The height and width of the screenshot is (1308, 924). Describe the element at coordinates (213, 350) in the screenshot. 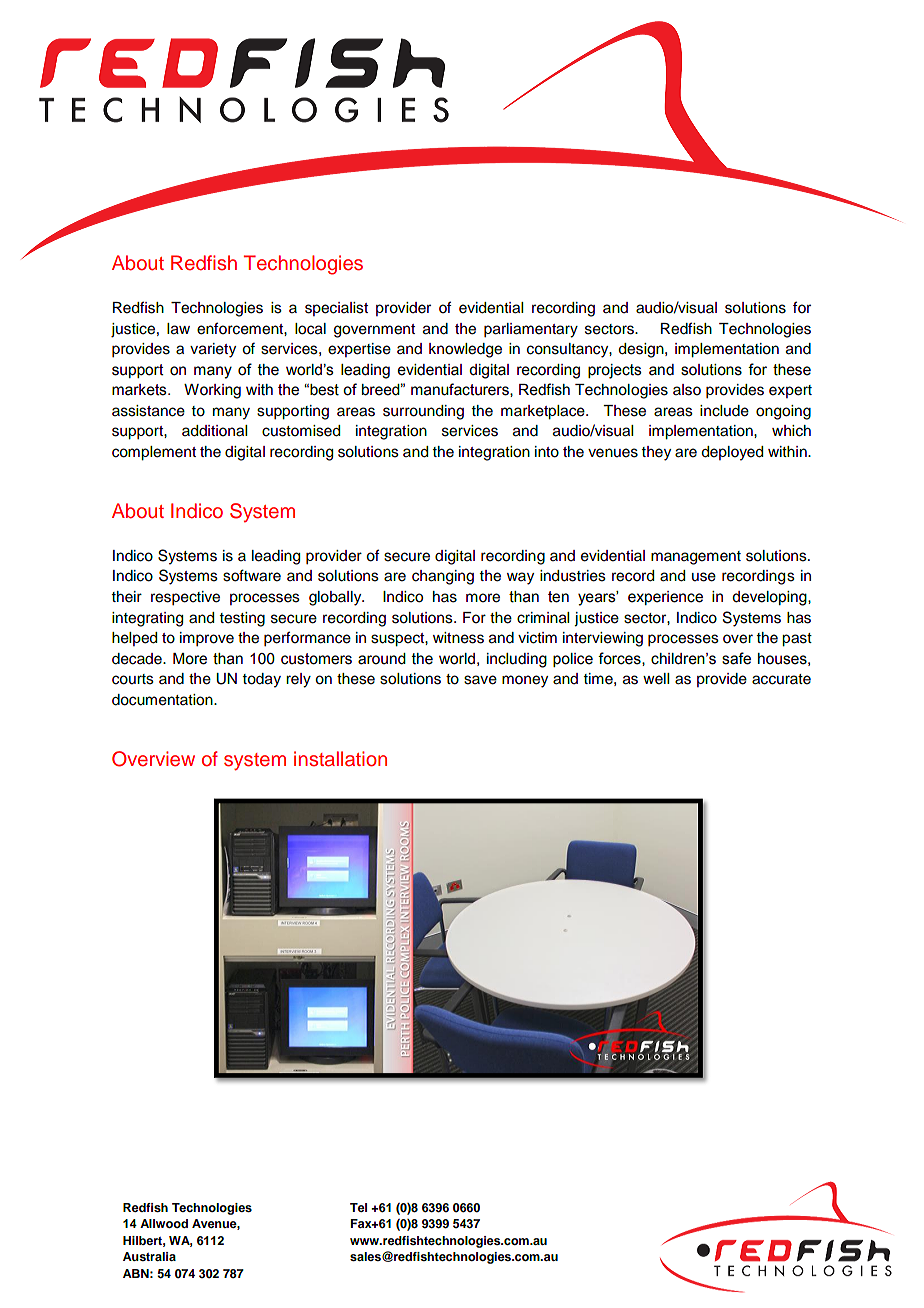

I see `variety` at that location.
